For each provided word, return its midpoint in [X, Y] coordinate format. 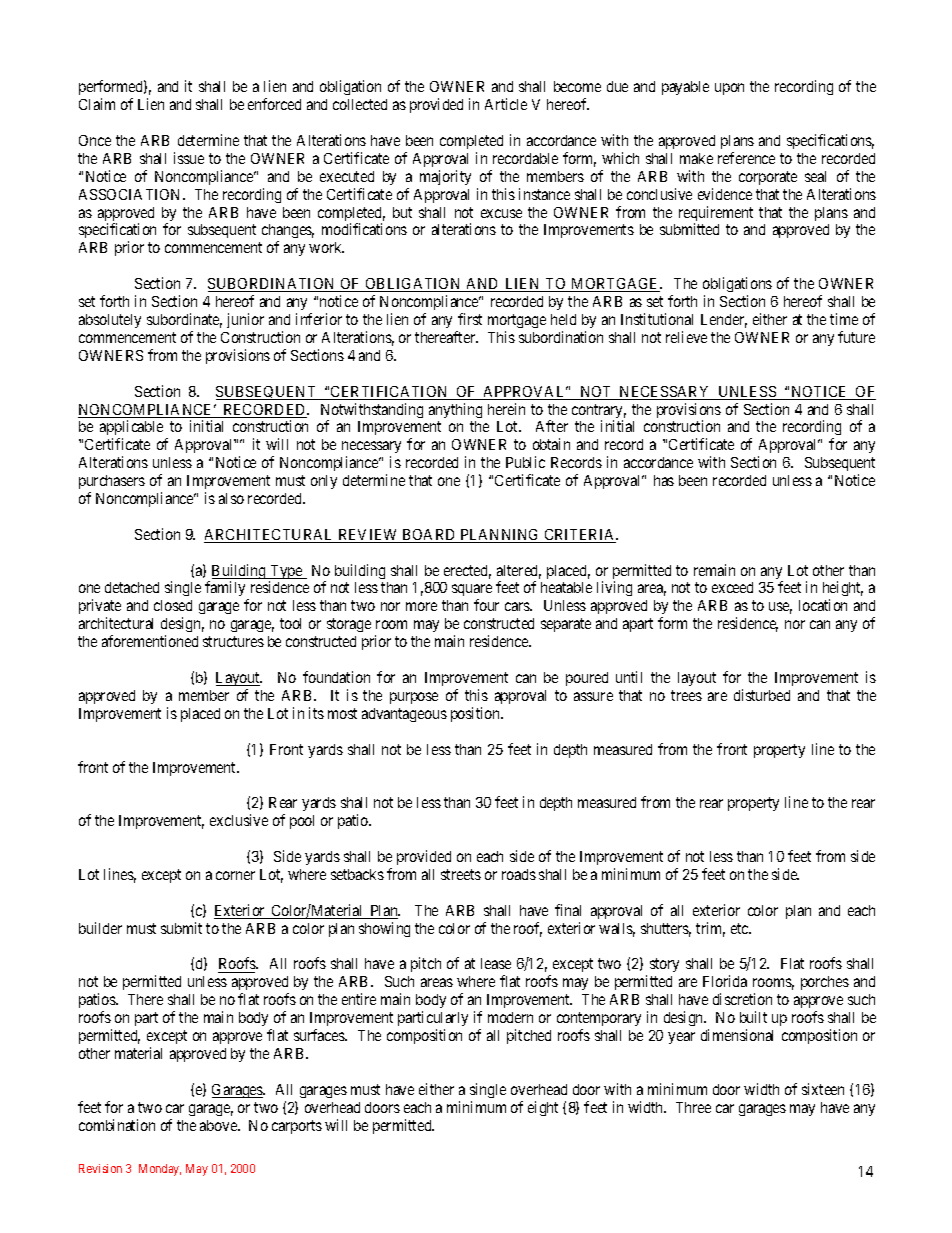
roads [519, 874]
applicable [131, 429]
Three [693, 1107]
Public [525, 462]
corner [235, 875]
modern [510, 1017]
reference [746, 158]
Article [506, 104]
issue [189, 158]
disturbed [762, 695]
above [219, 1125]
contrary [599, 412]
